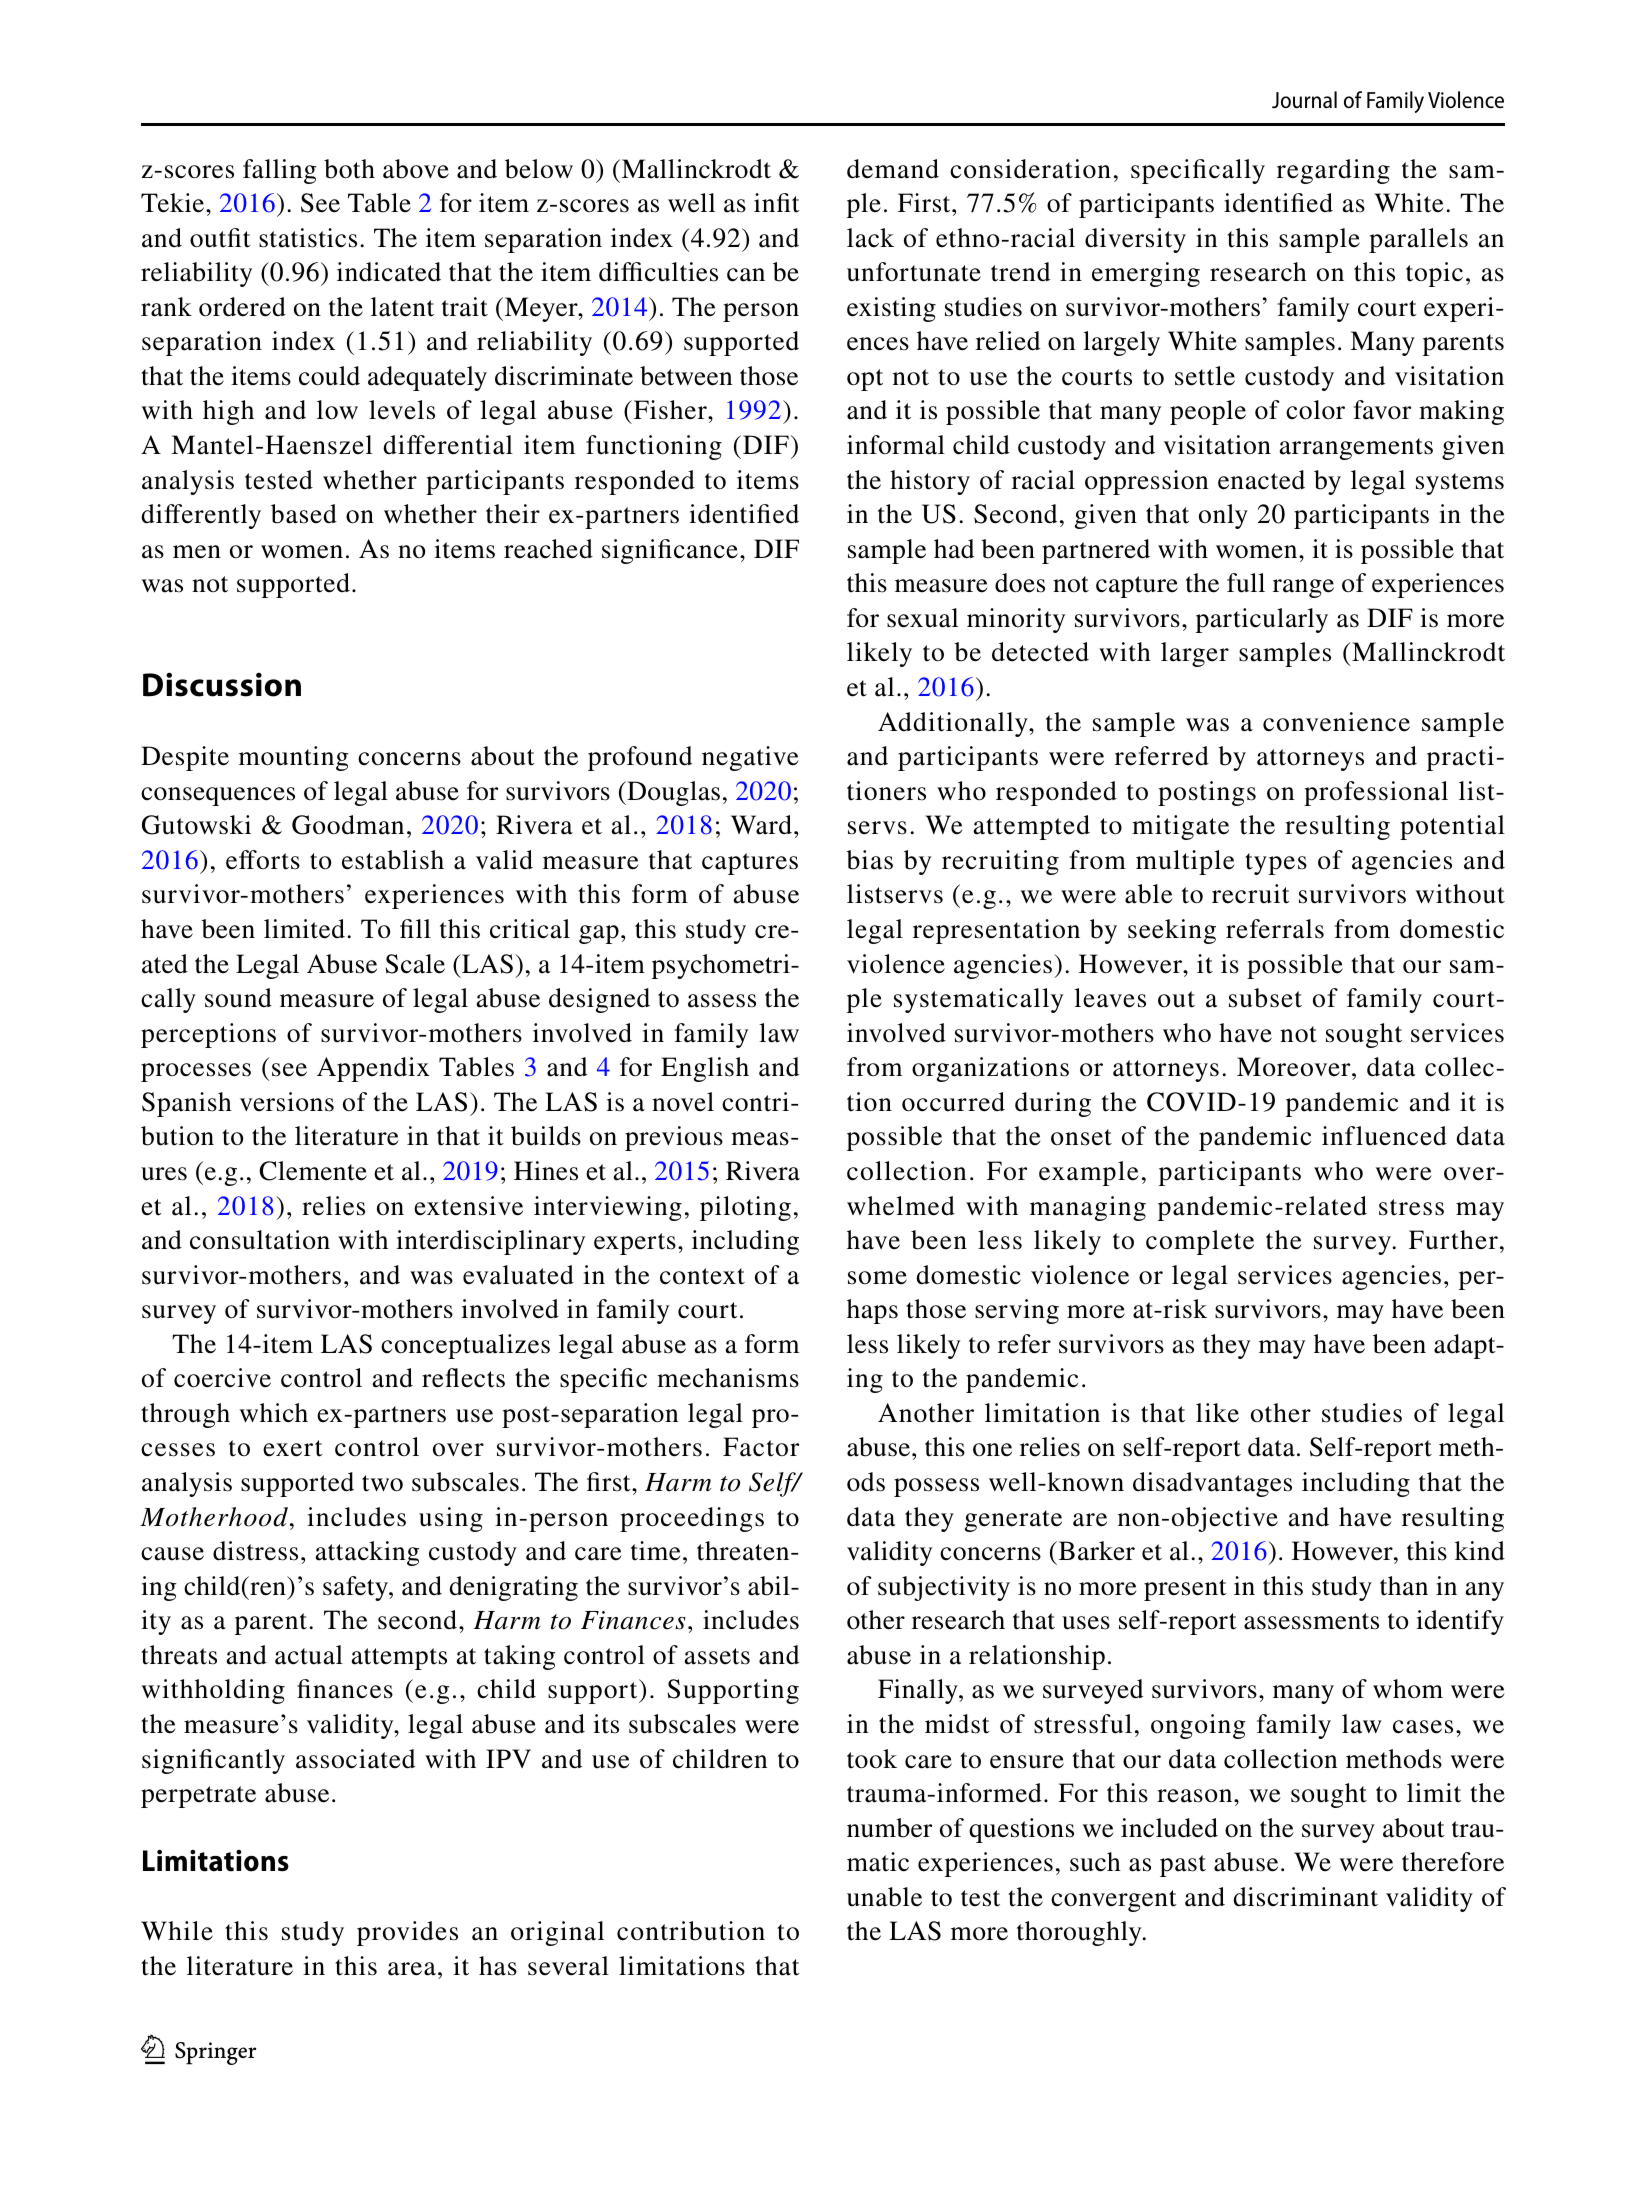 Image resolution: width=1646 pixels, height=2187 pixels. I want to click on negative, so click(750, 758).
